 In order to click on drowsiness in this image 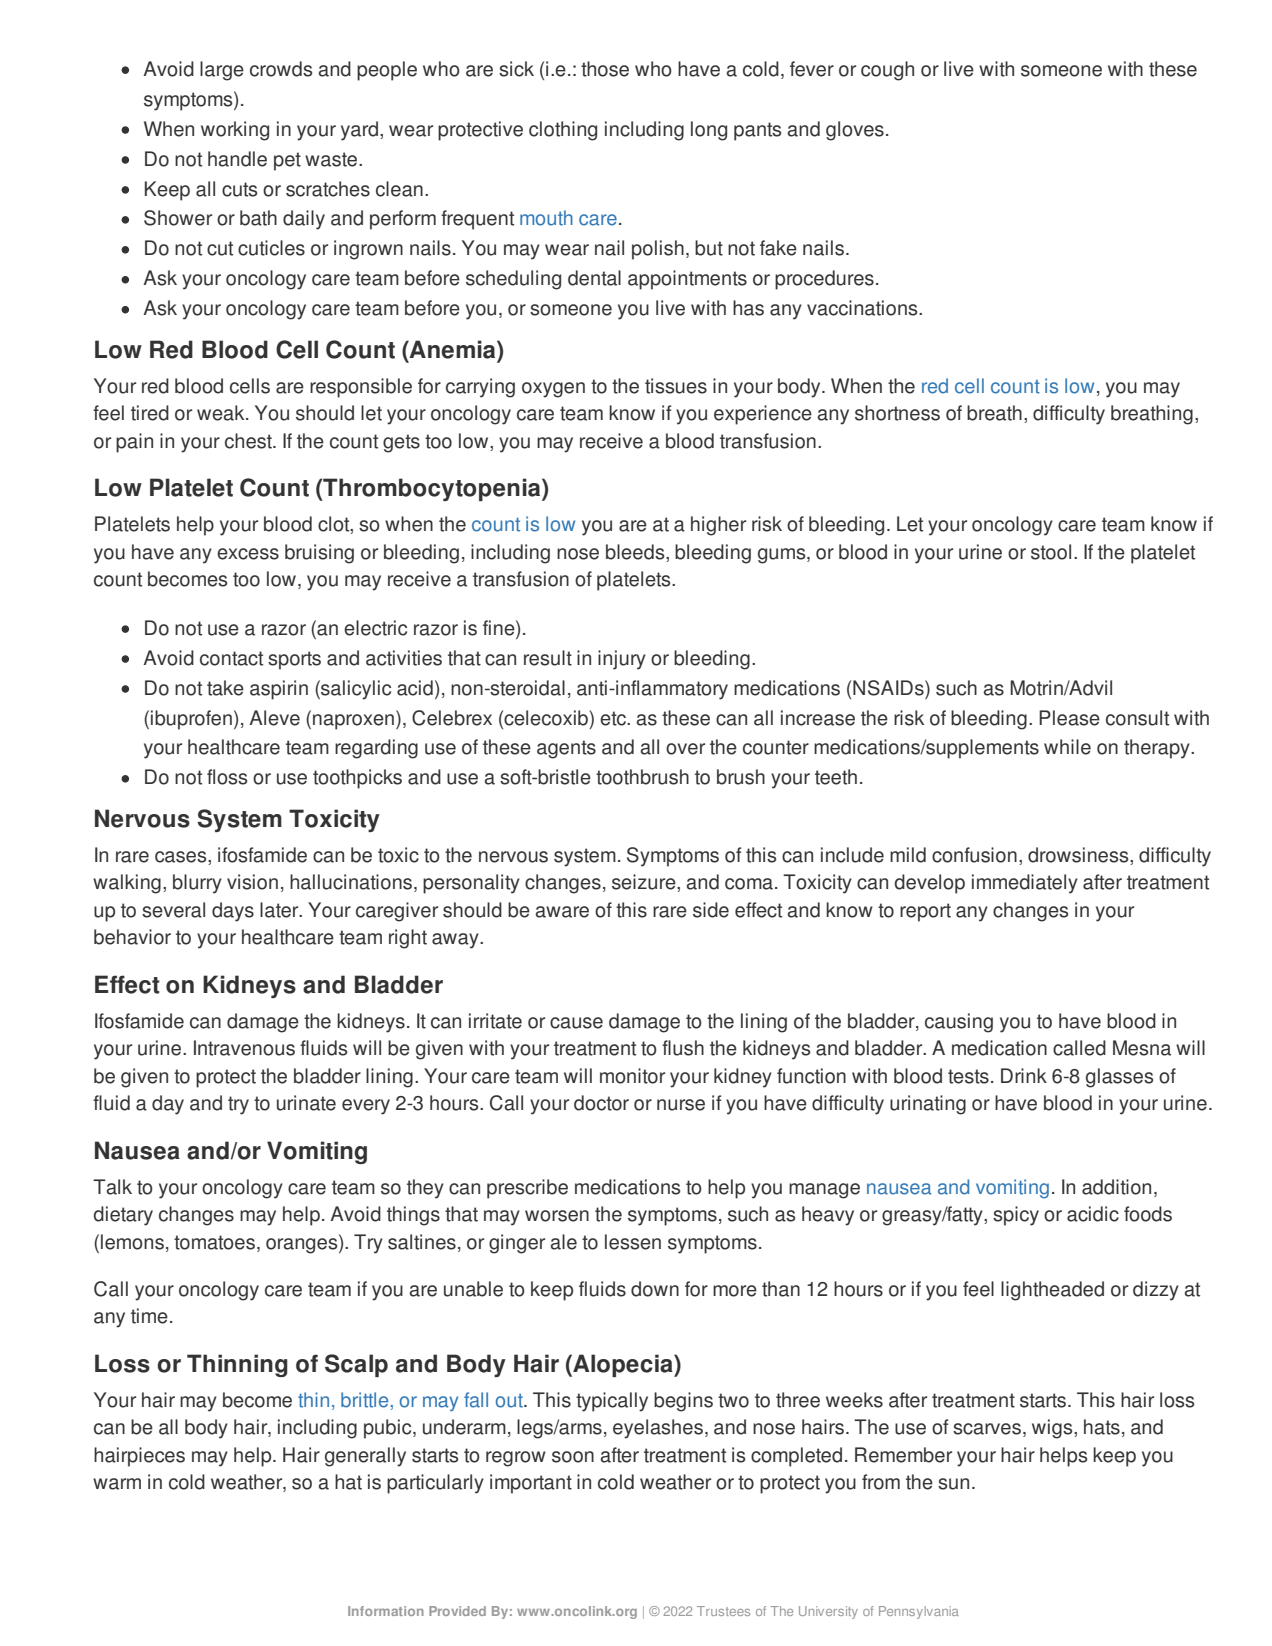, I will do `click(1079, 856)`.
